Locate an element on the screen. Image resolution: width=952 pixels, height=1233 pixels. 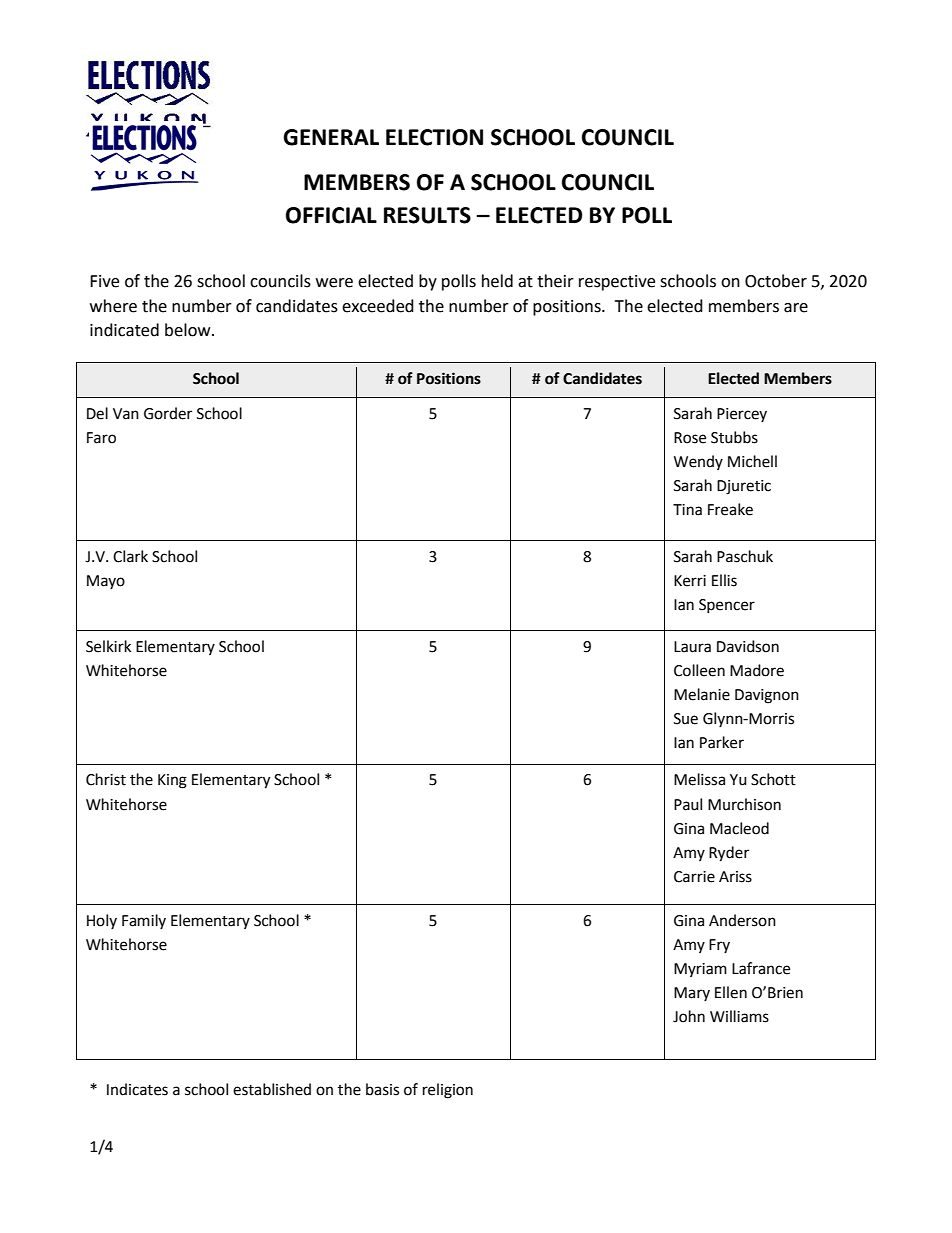
John is located at coordinates (689, 1016).
